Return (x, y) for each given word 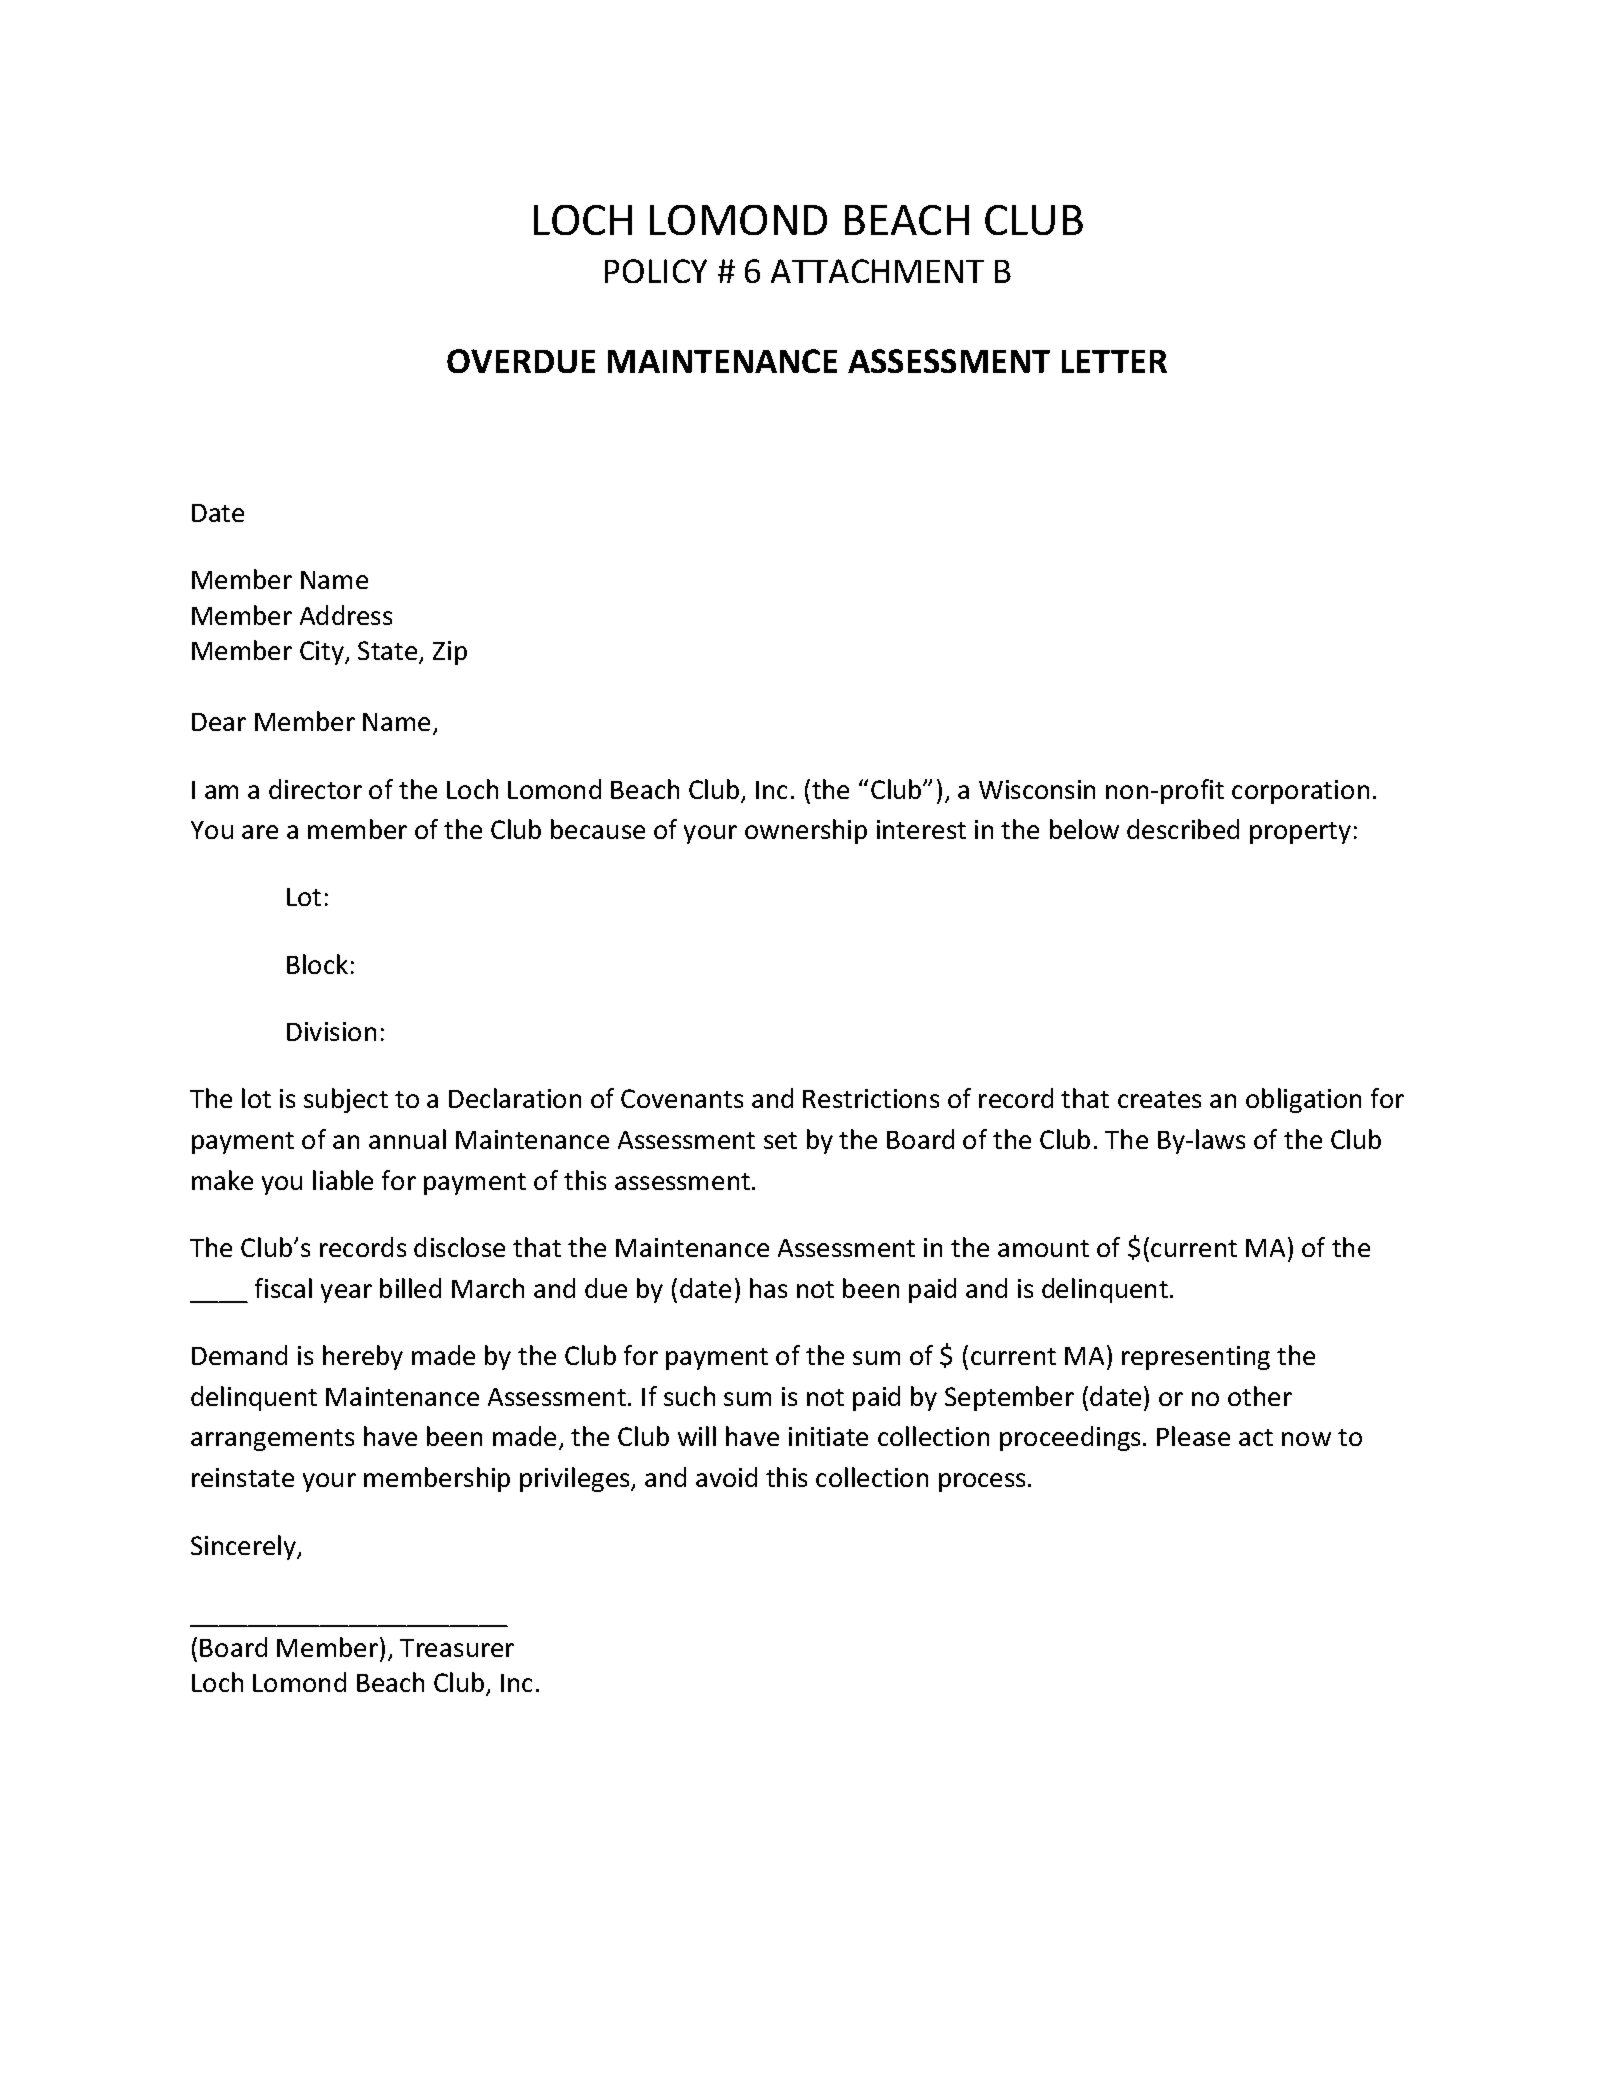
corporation (1300, 792)
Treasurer (457, 1648)
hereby (363, 1357)
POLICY (656, 271)
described (1183, 829)
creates (1159, 1099)
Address (346, 615)
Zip (450, 653)
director (315, 789)
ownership (806, 831)
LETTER (1114, 361)
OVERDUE (521, 361)
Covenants (682, 1098)
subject (346, 1100)
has (768, 1288)
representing (1196, 1358)
